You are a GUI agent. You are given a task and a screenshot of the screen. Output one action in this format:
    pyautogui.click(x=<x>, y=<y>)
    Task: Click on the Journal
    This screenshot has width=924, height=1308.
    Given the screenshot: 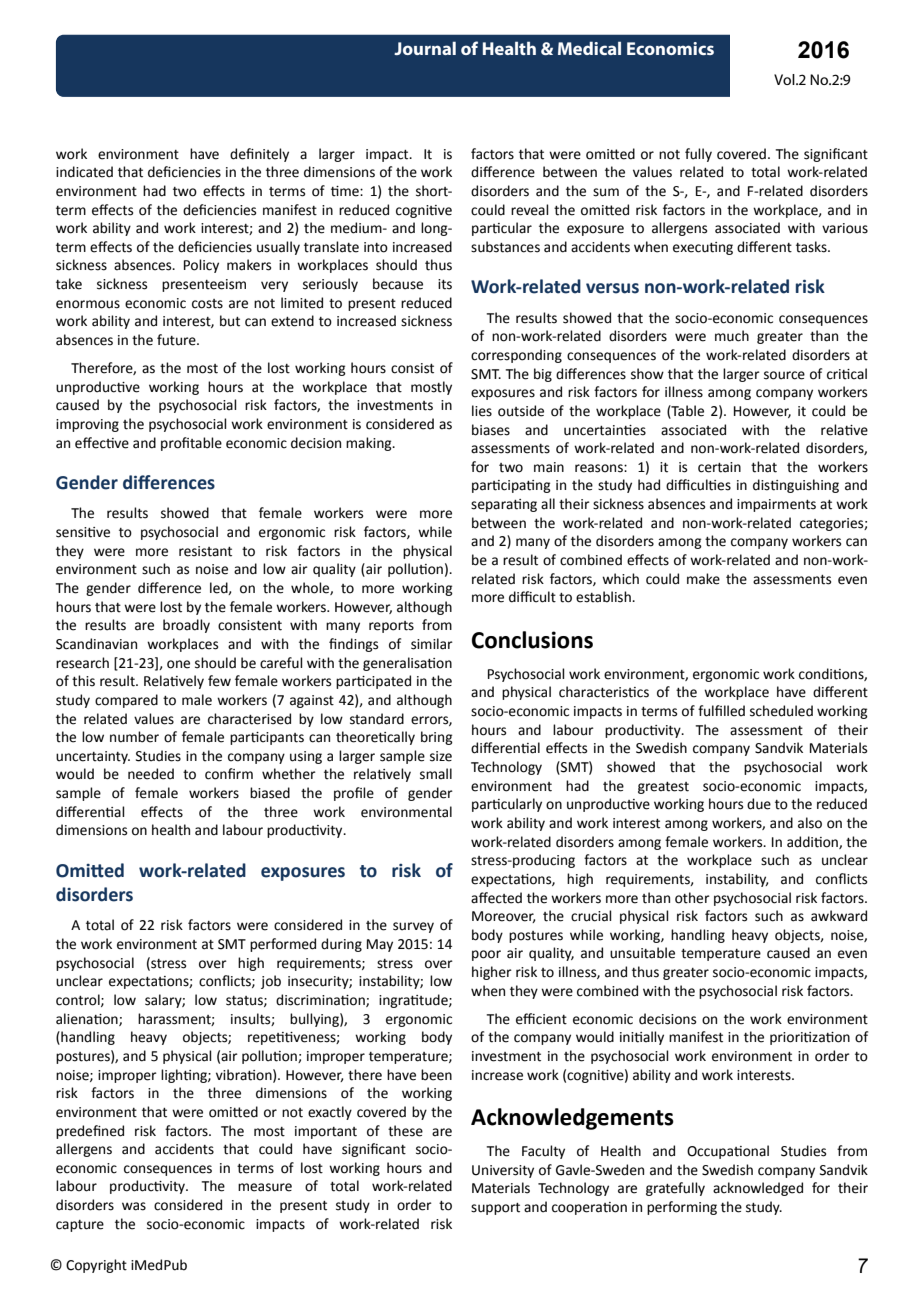 What is the action you would take?
    pyautogui.click(x=425, y=48)
